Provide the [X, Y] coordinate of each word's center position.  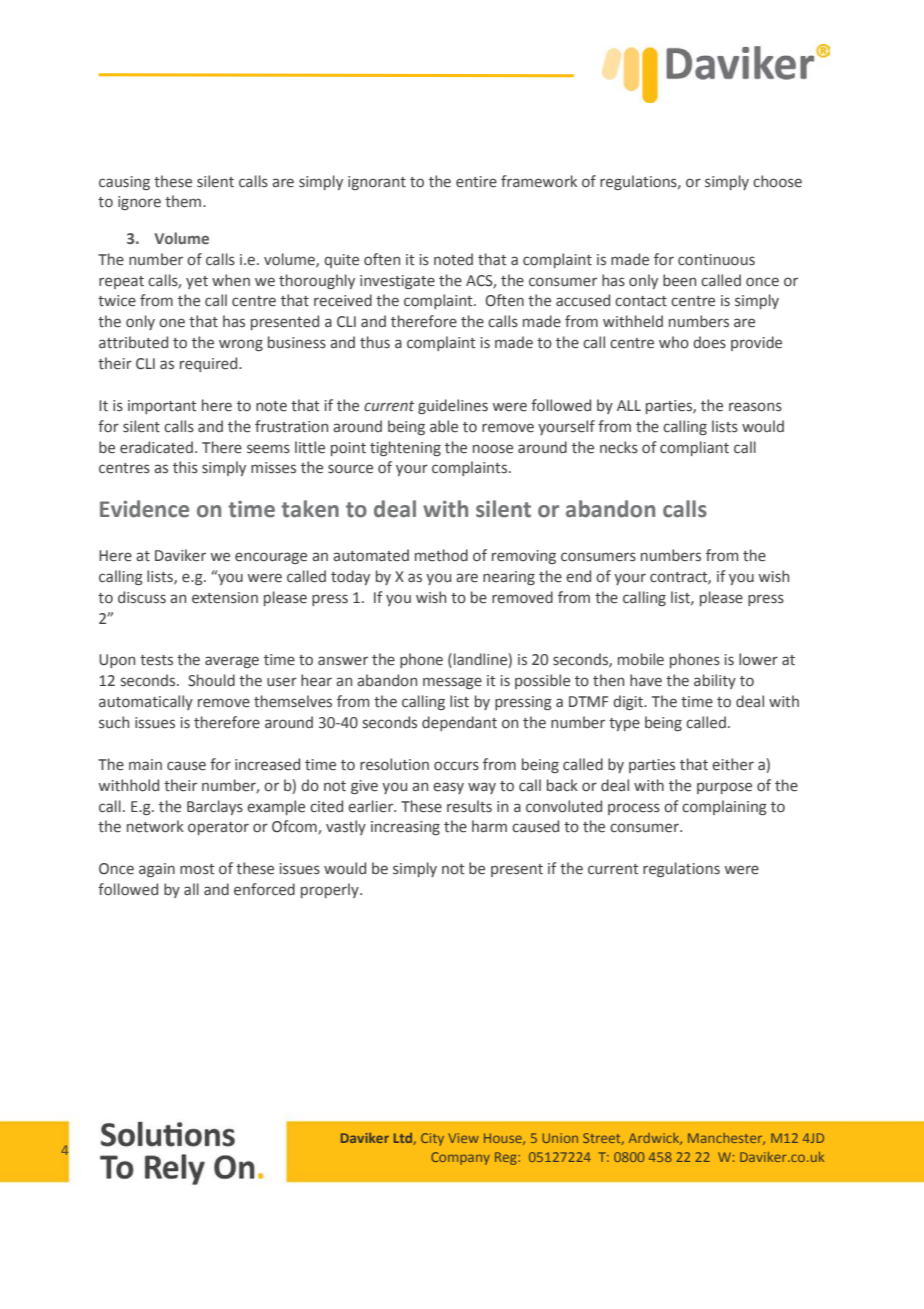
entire [476, 182]
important [162, 407]
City [432, 1139]
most [197, 869]
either [733, 764]
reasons [755, 407]
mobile [641, 659]
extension [225, 598]
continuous [716, 260]
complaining [724, 807]
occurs [456, 766]
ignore [139, 203]
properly [331, 890]
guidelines [453, 406]
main [145, 764]
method [441, 555]
